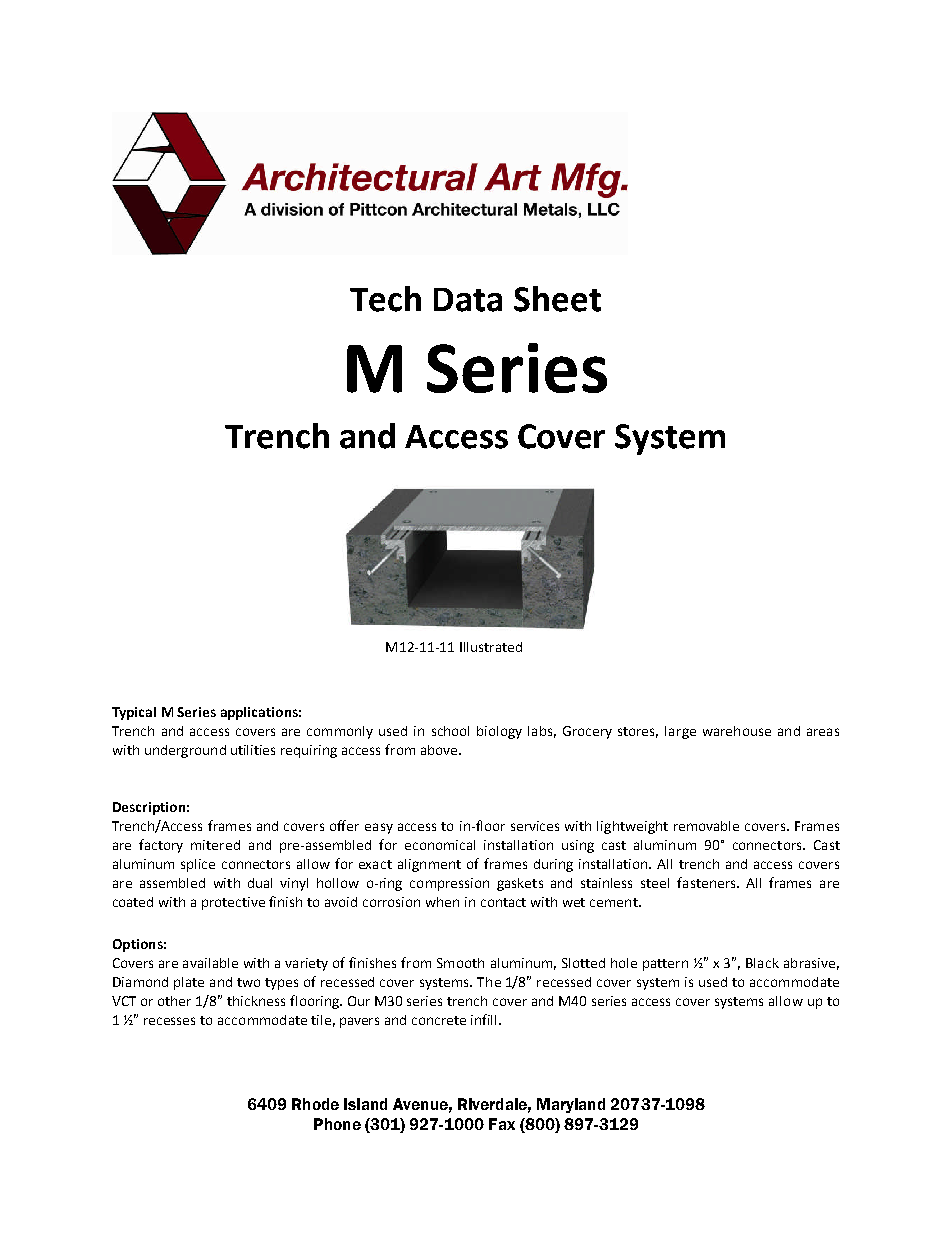  I want to click on Tech, so click(385, 299).
